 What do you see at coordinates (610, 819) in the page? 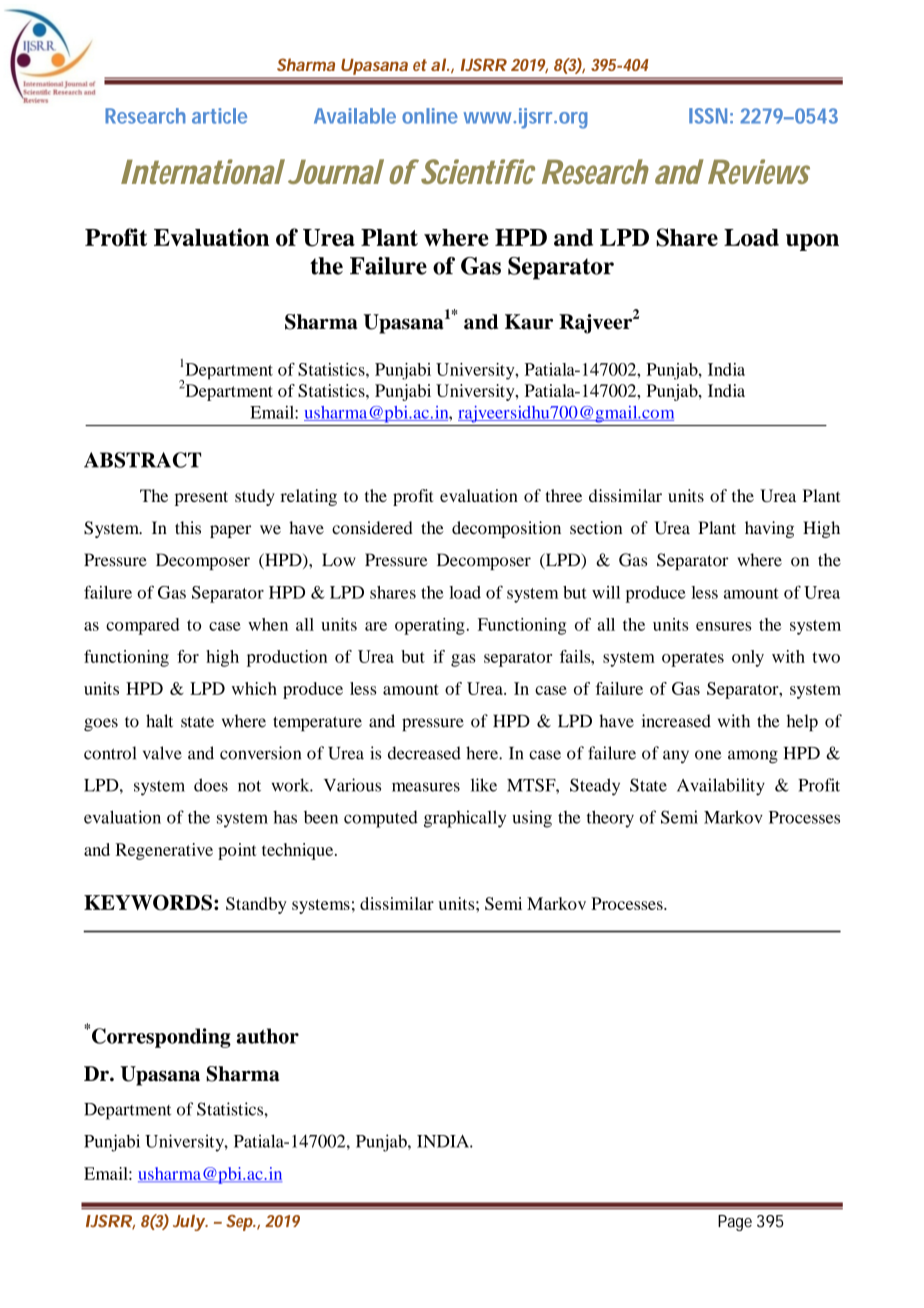
I see `theory` at bounding box center [610, 819].
